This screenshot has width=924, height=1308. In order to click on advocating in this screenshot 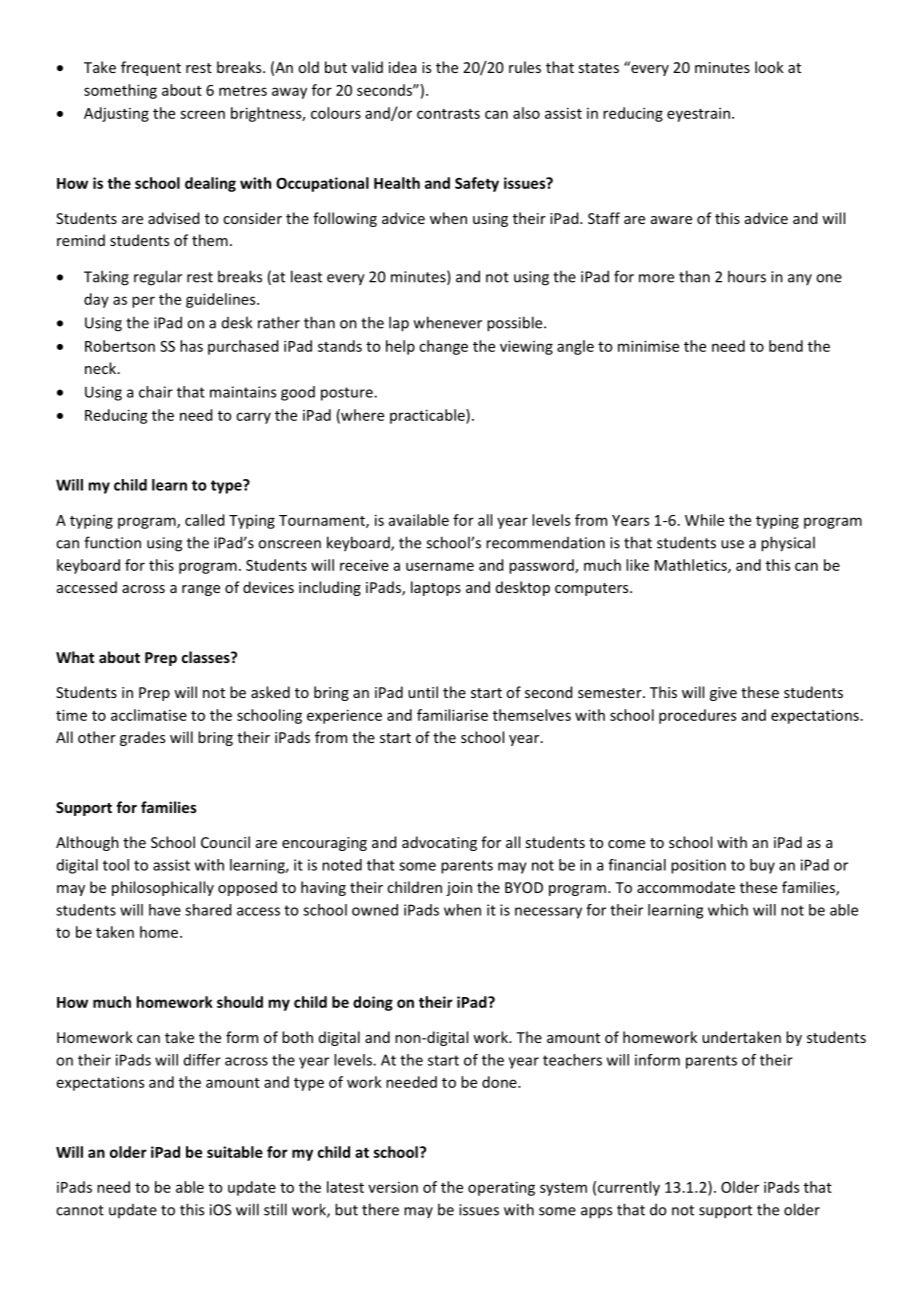, I will do `click(439, 843)`.
